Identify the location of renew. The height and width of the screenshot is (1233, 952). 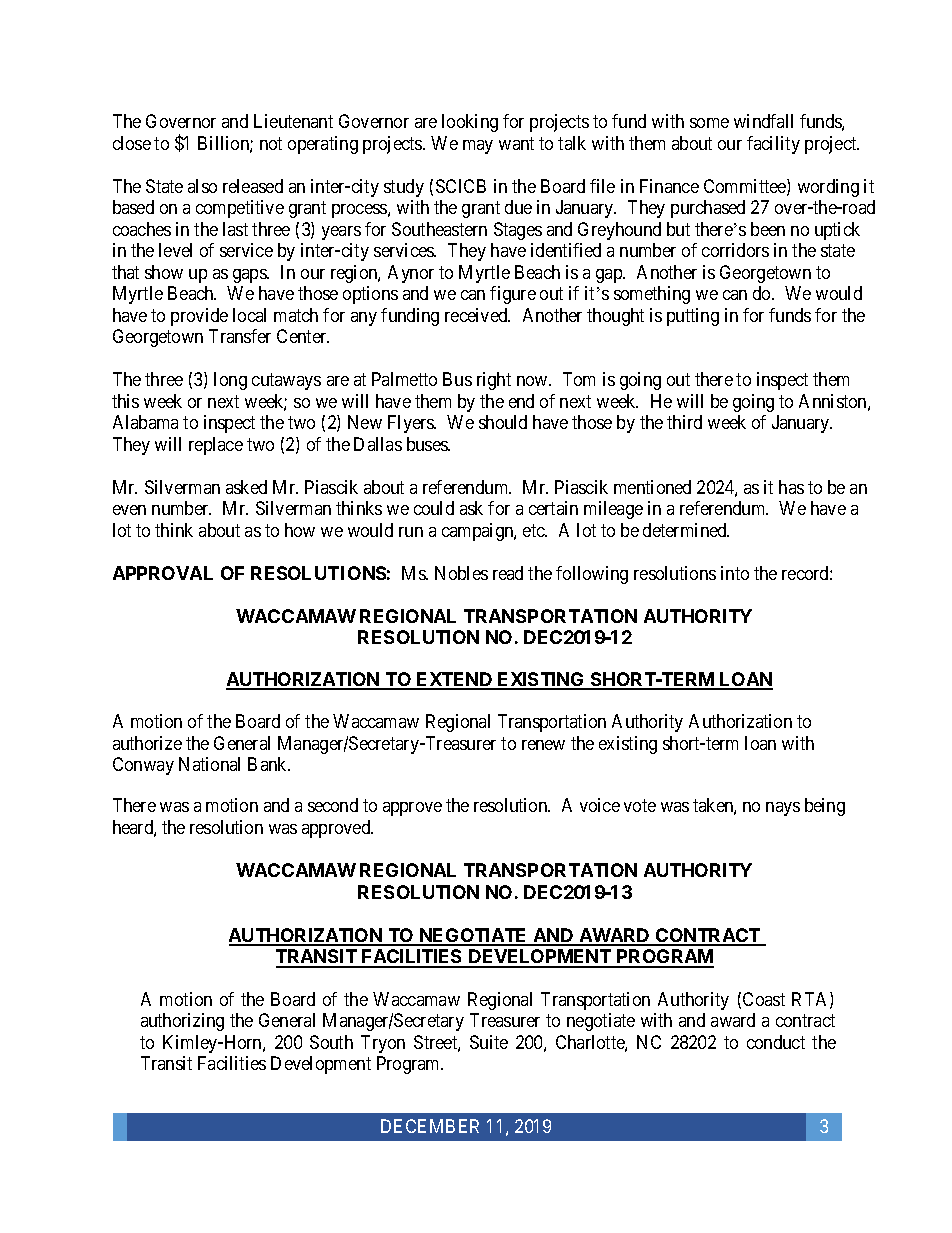
(543, 745).
